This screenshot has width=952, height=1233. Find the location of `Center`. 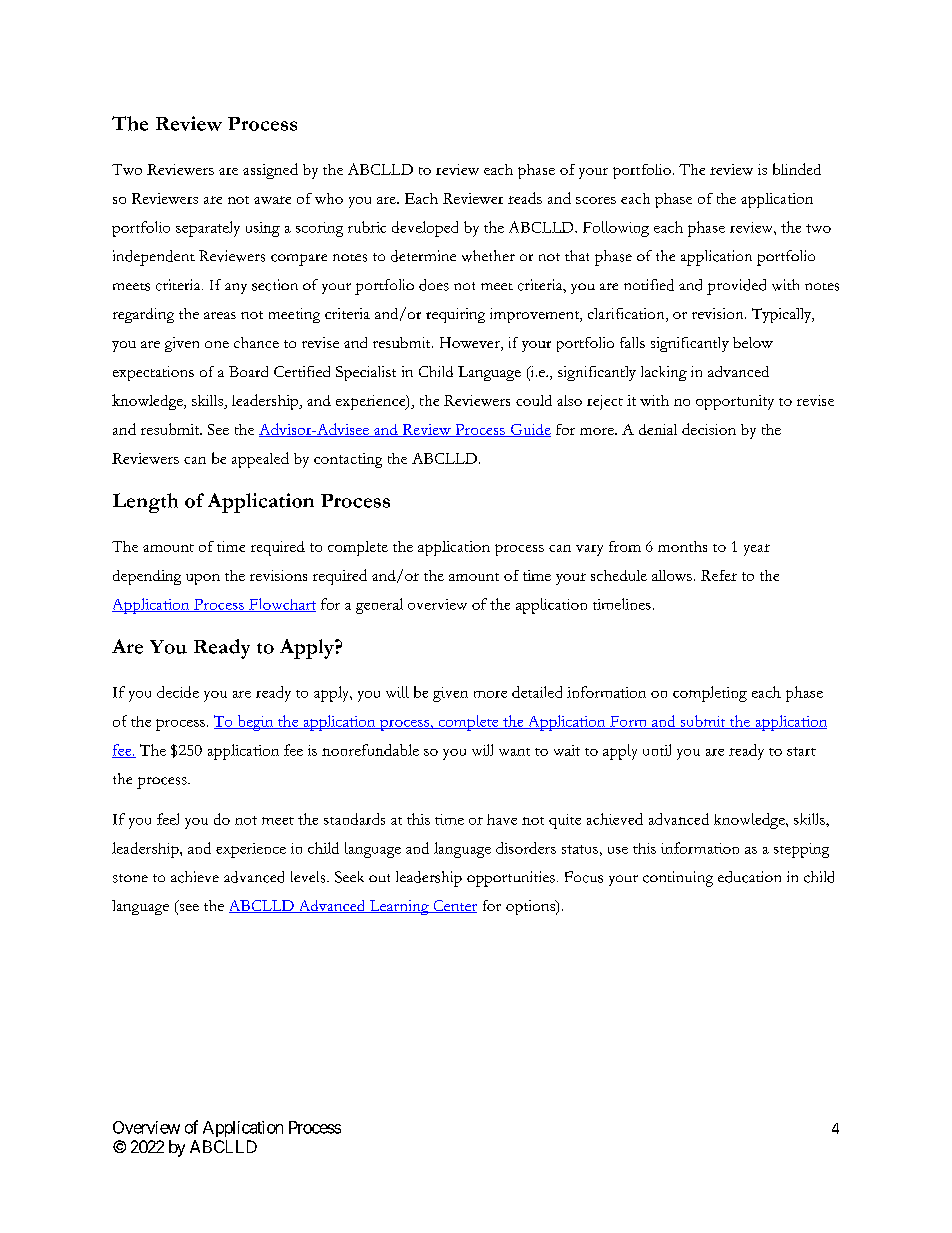

Center is located at coordinates (454, 906).
